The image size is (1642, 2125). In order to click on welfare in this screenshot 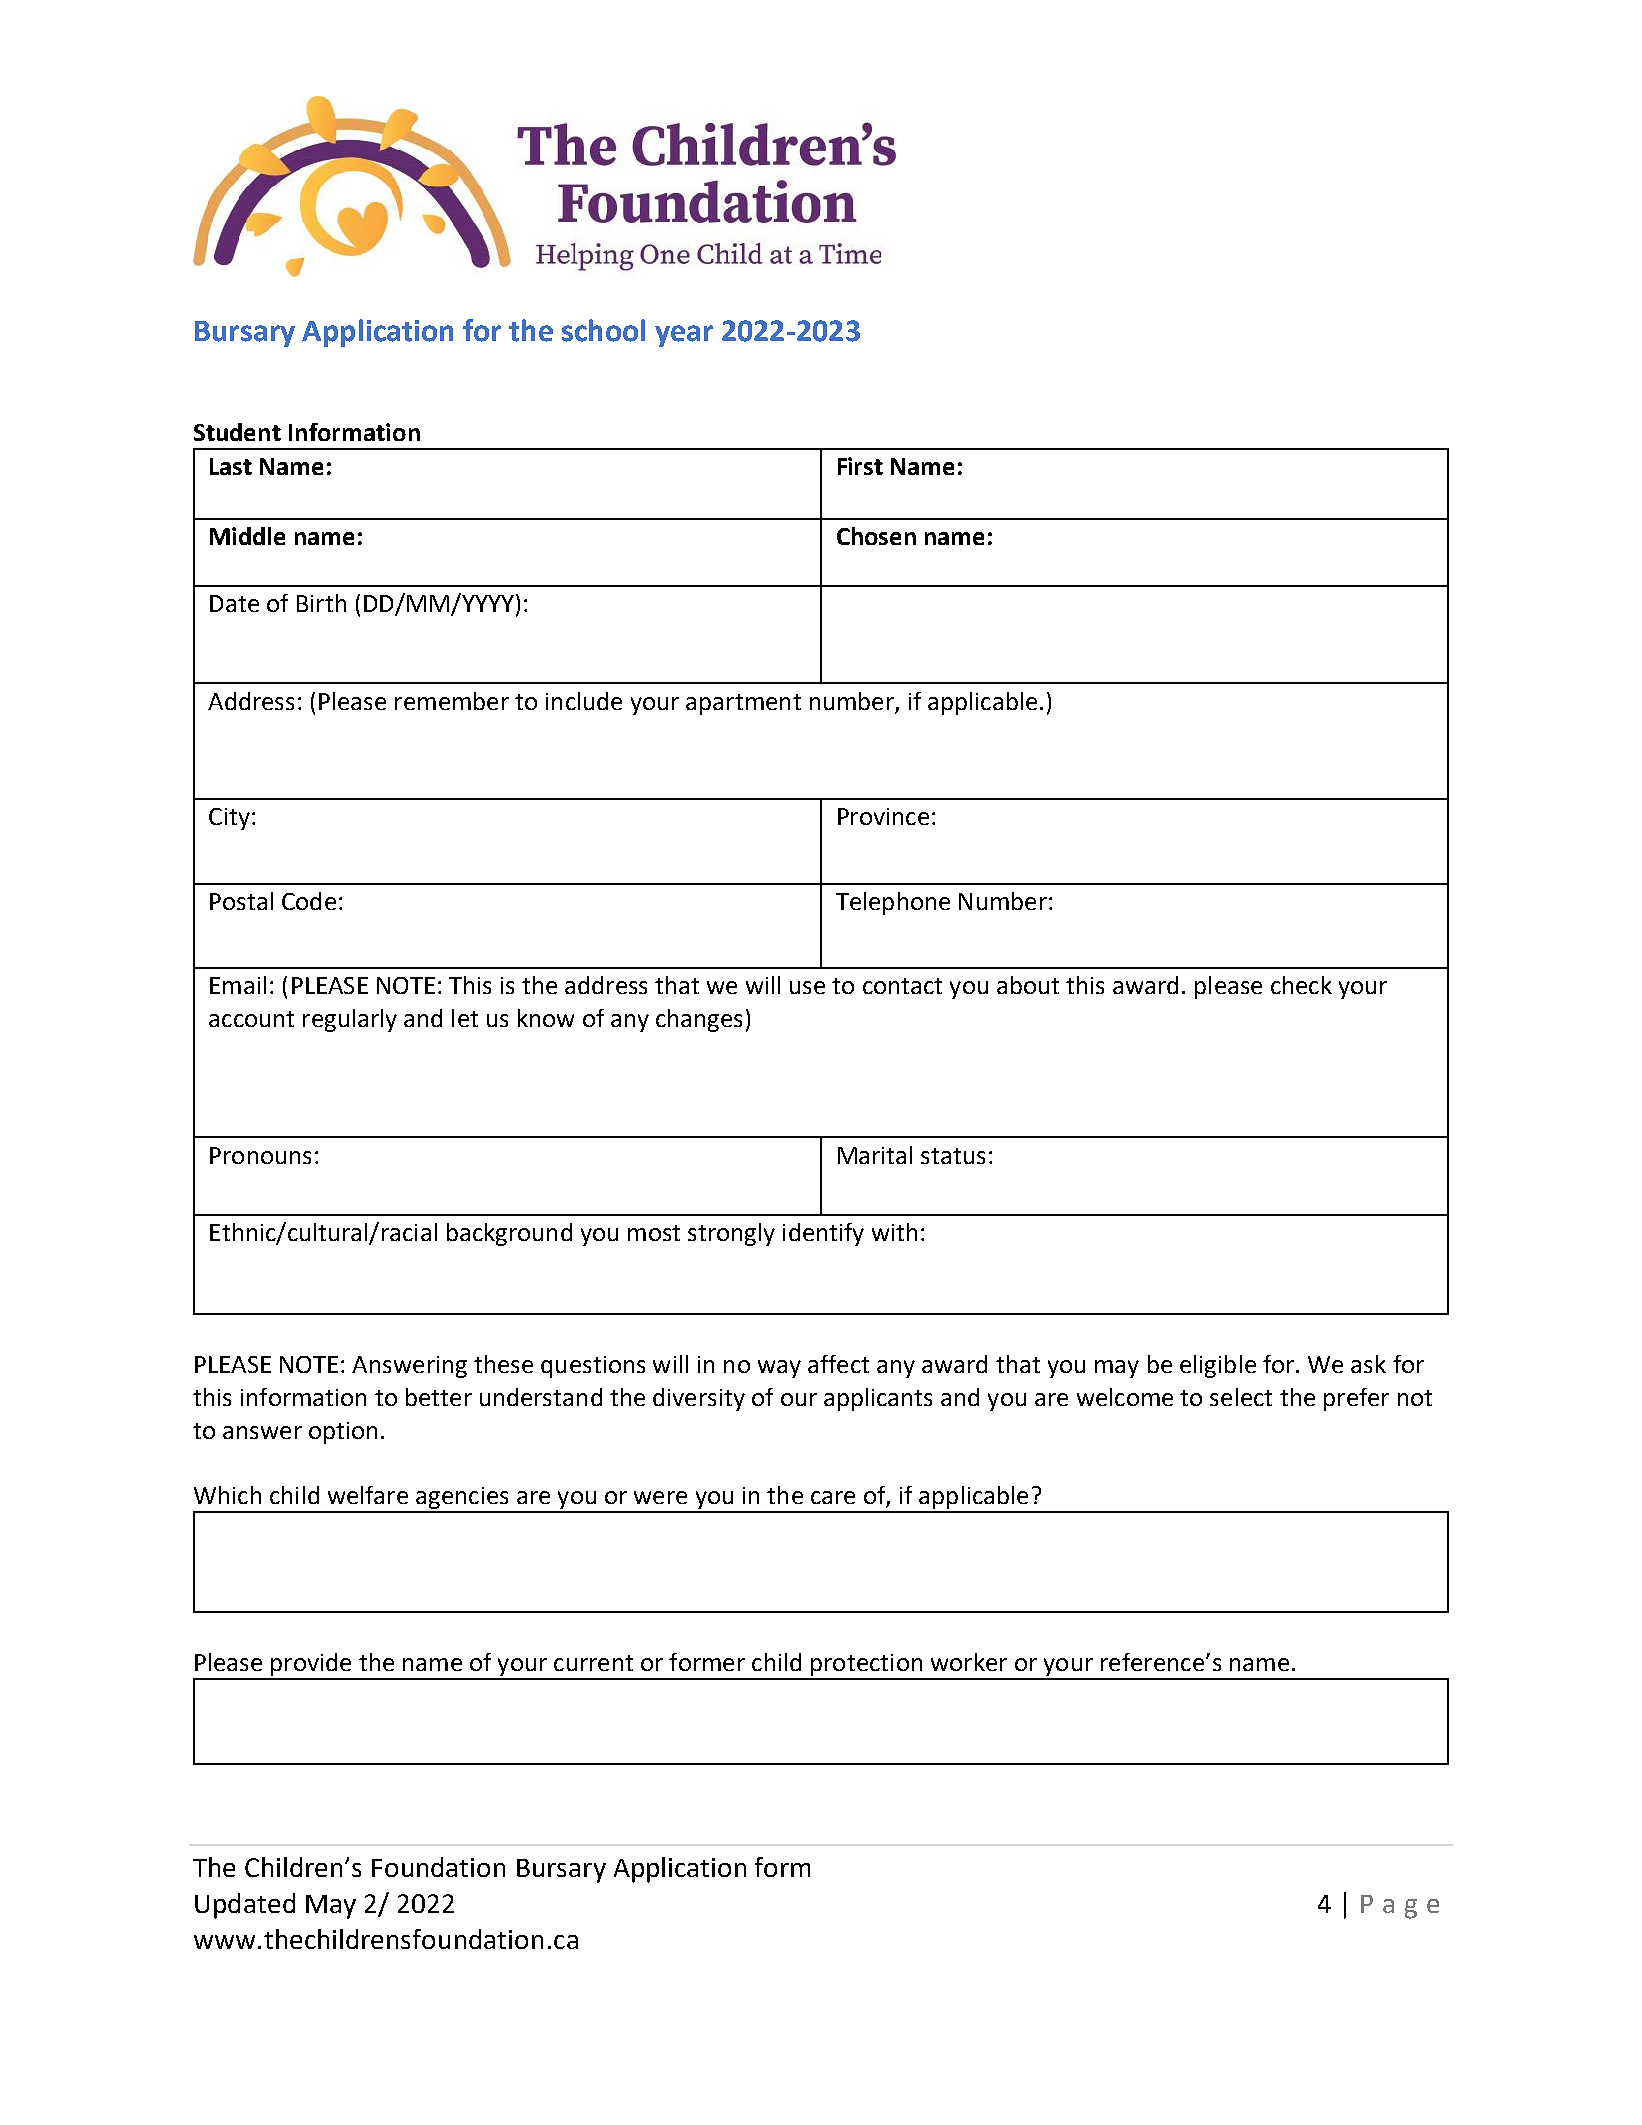, I will do `click(368, 1495)`.
